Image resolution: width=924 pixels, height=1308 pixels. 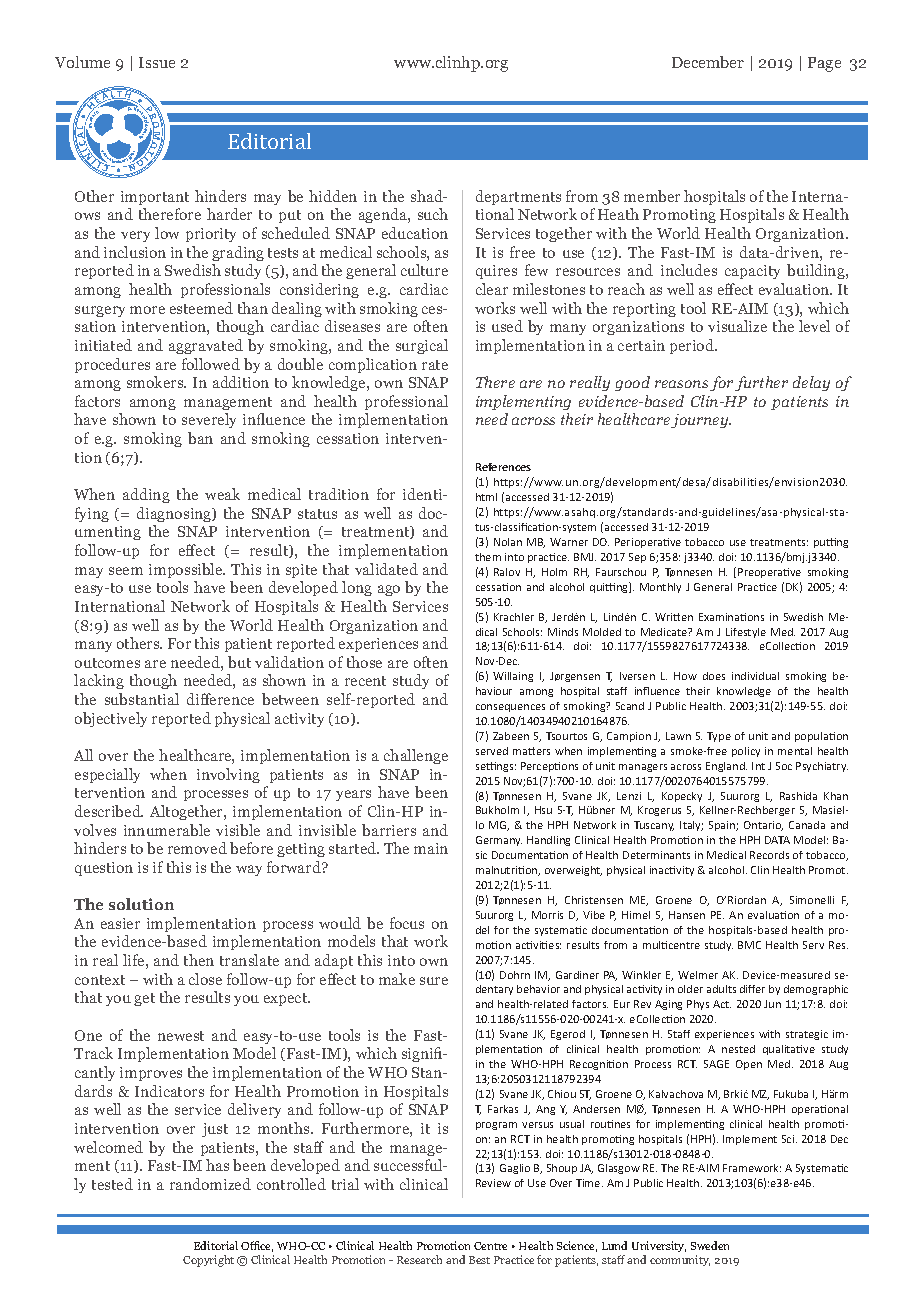 What do you see at coordinates (107, 663) in the screenshot?
I see `outcomes` at bounding box center [107, 663].
